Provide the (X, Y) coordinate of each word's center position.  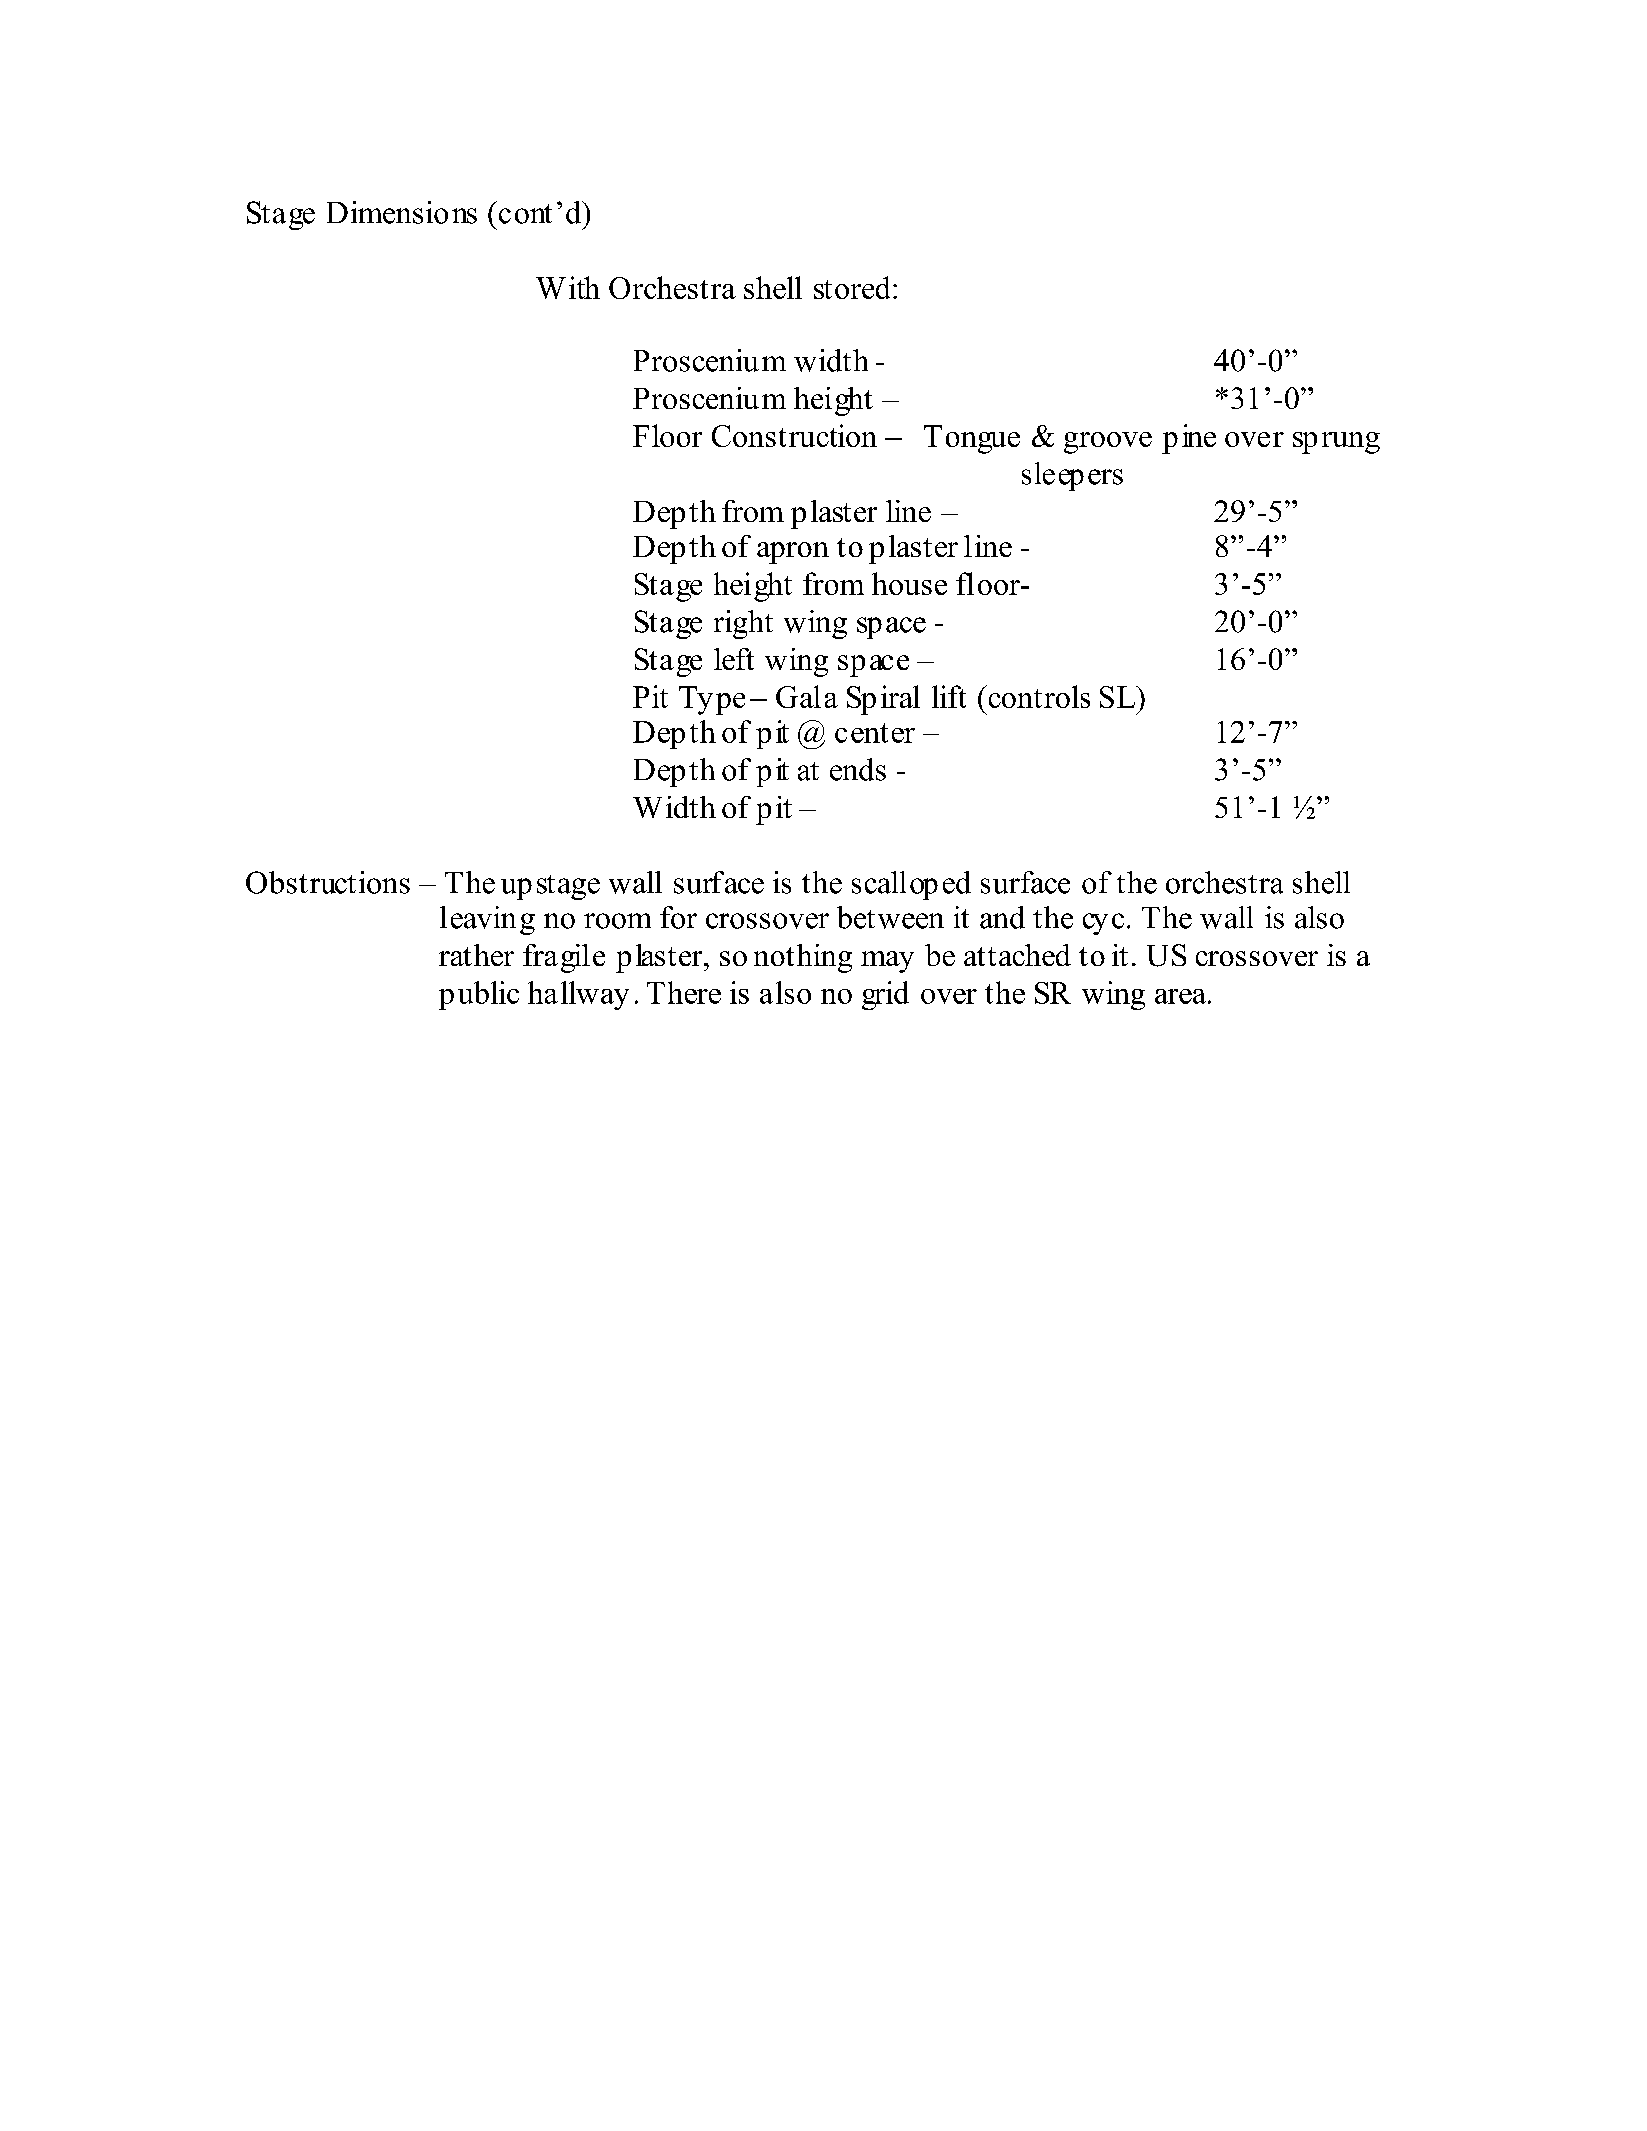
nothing (803, 958)
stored (852, 287)
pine (1189, 439)
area (1180, 996)
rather (476, 955)
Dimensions (402, 212)
